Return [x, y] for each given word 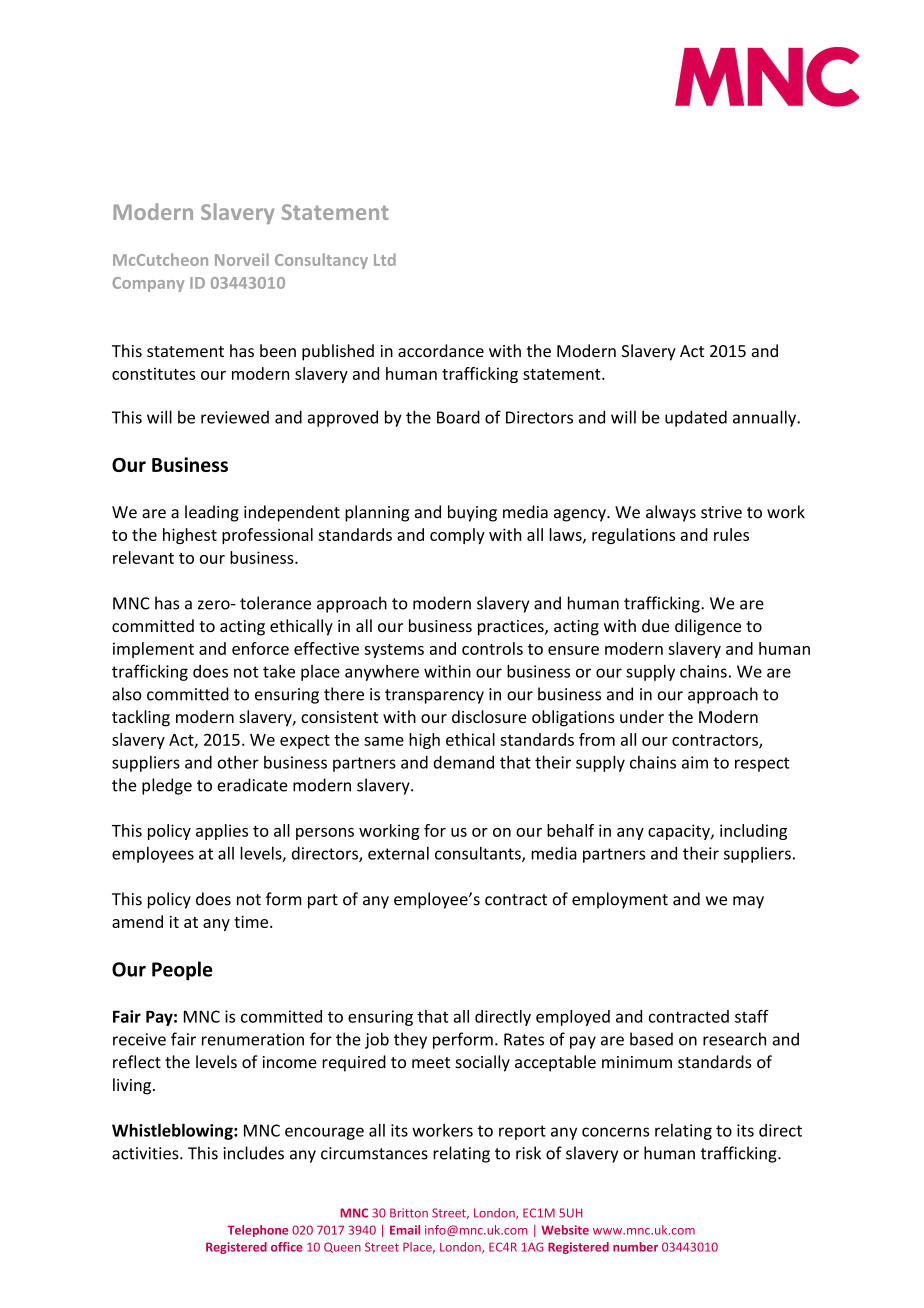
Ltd [385, 259]
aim [695, 762]
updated [696, 418]
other [238, 762]
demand [463, 762]
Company [148, 284]
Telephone [257, 1231]
